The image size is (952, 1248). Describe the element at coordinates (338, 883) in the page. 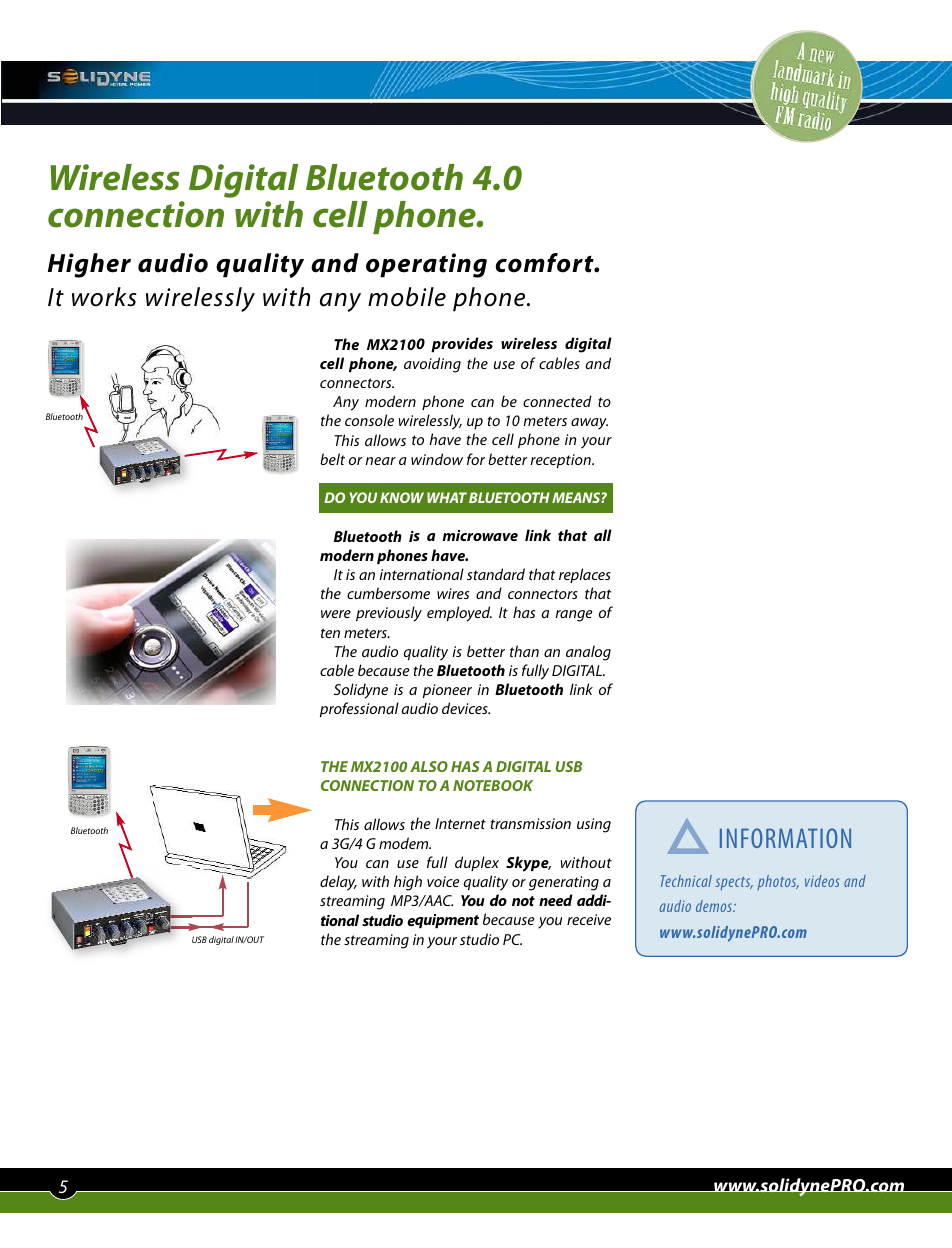

I see `delay` at that location.
